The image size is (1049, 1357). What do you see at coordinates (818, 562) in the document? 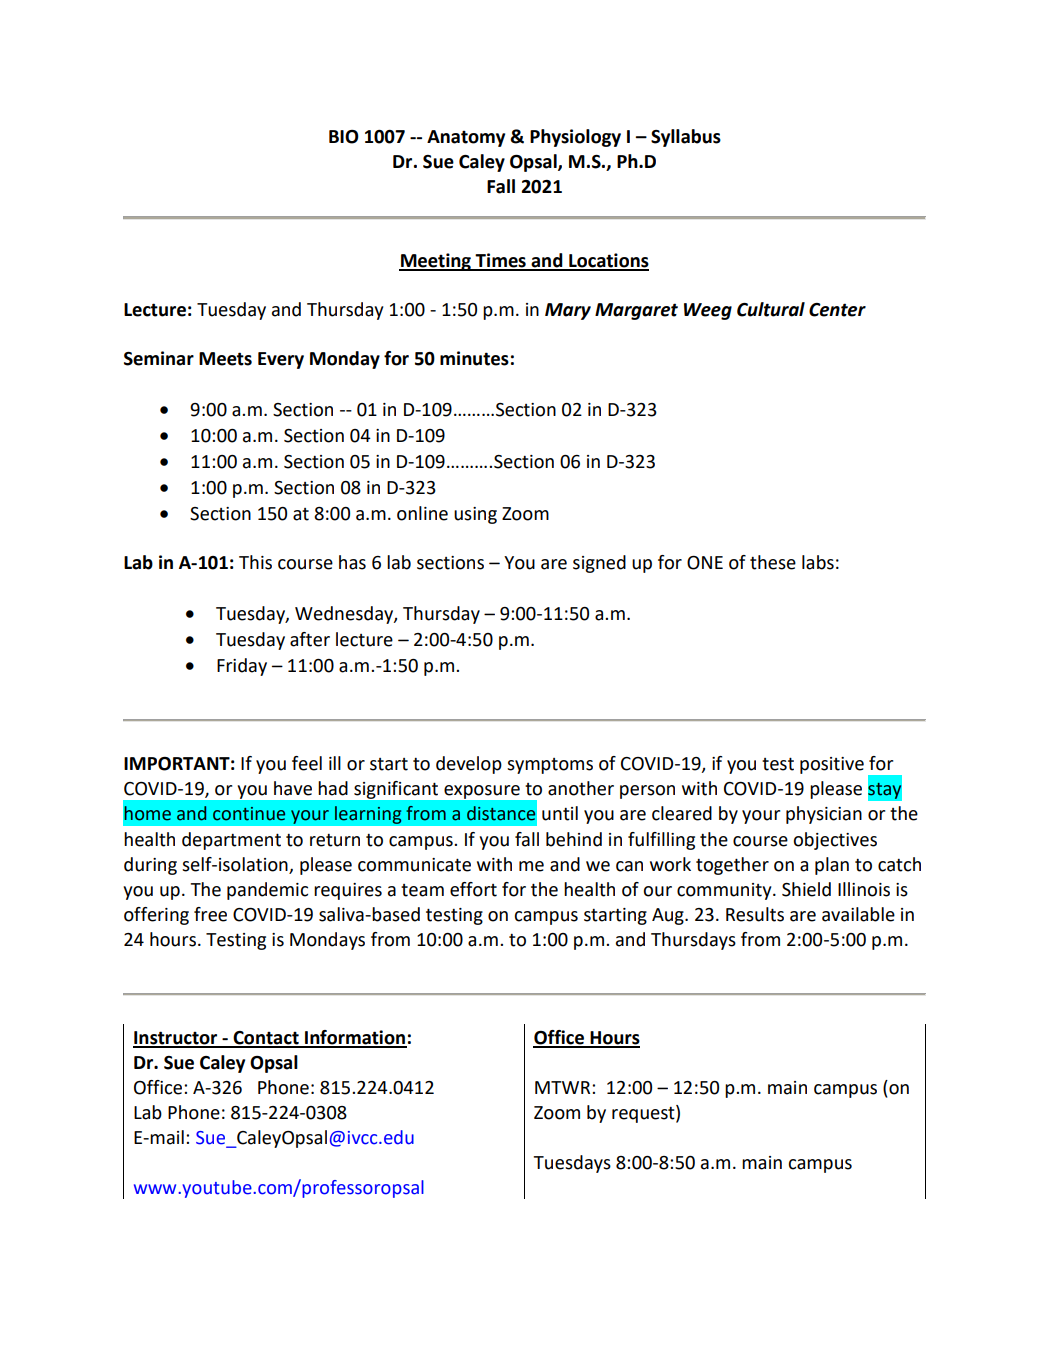
I see `labs` at bounding box center [818, 562].
